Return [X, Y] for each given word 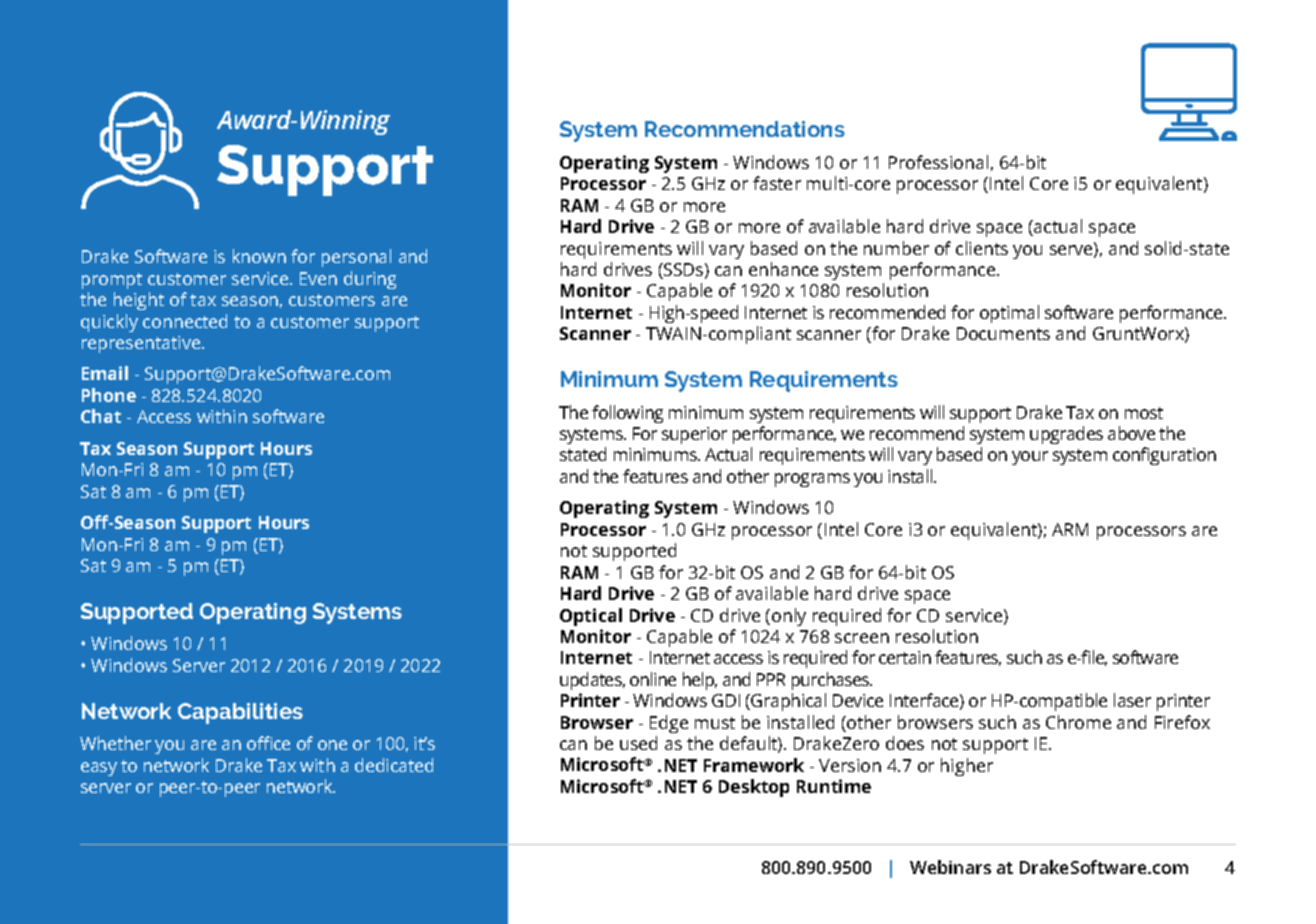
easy [99, 769]
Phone [109, 395]
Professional [938, 162]
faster [777, 183]
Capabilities [240, 713]
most [1144, 413]
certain [905, 657]
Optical [591, 617]
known [259, 256]
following [627, 414]
